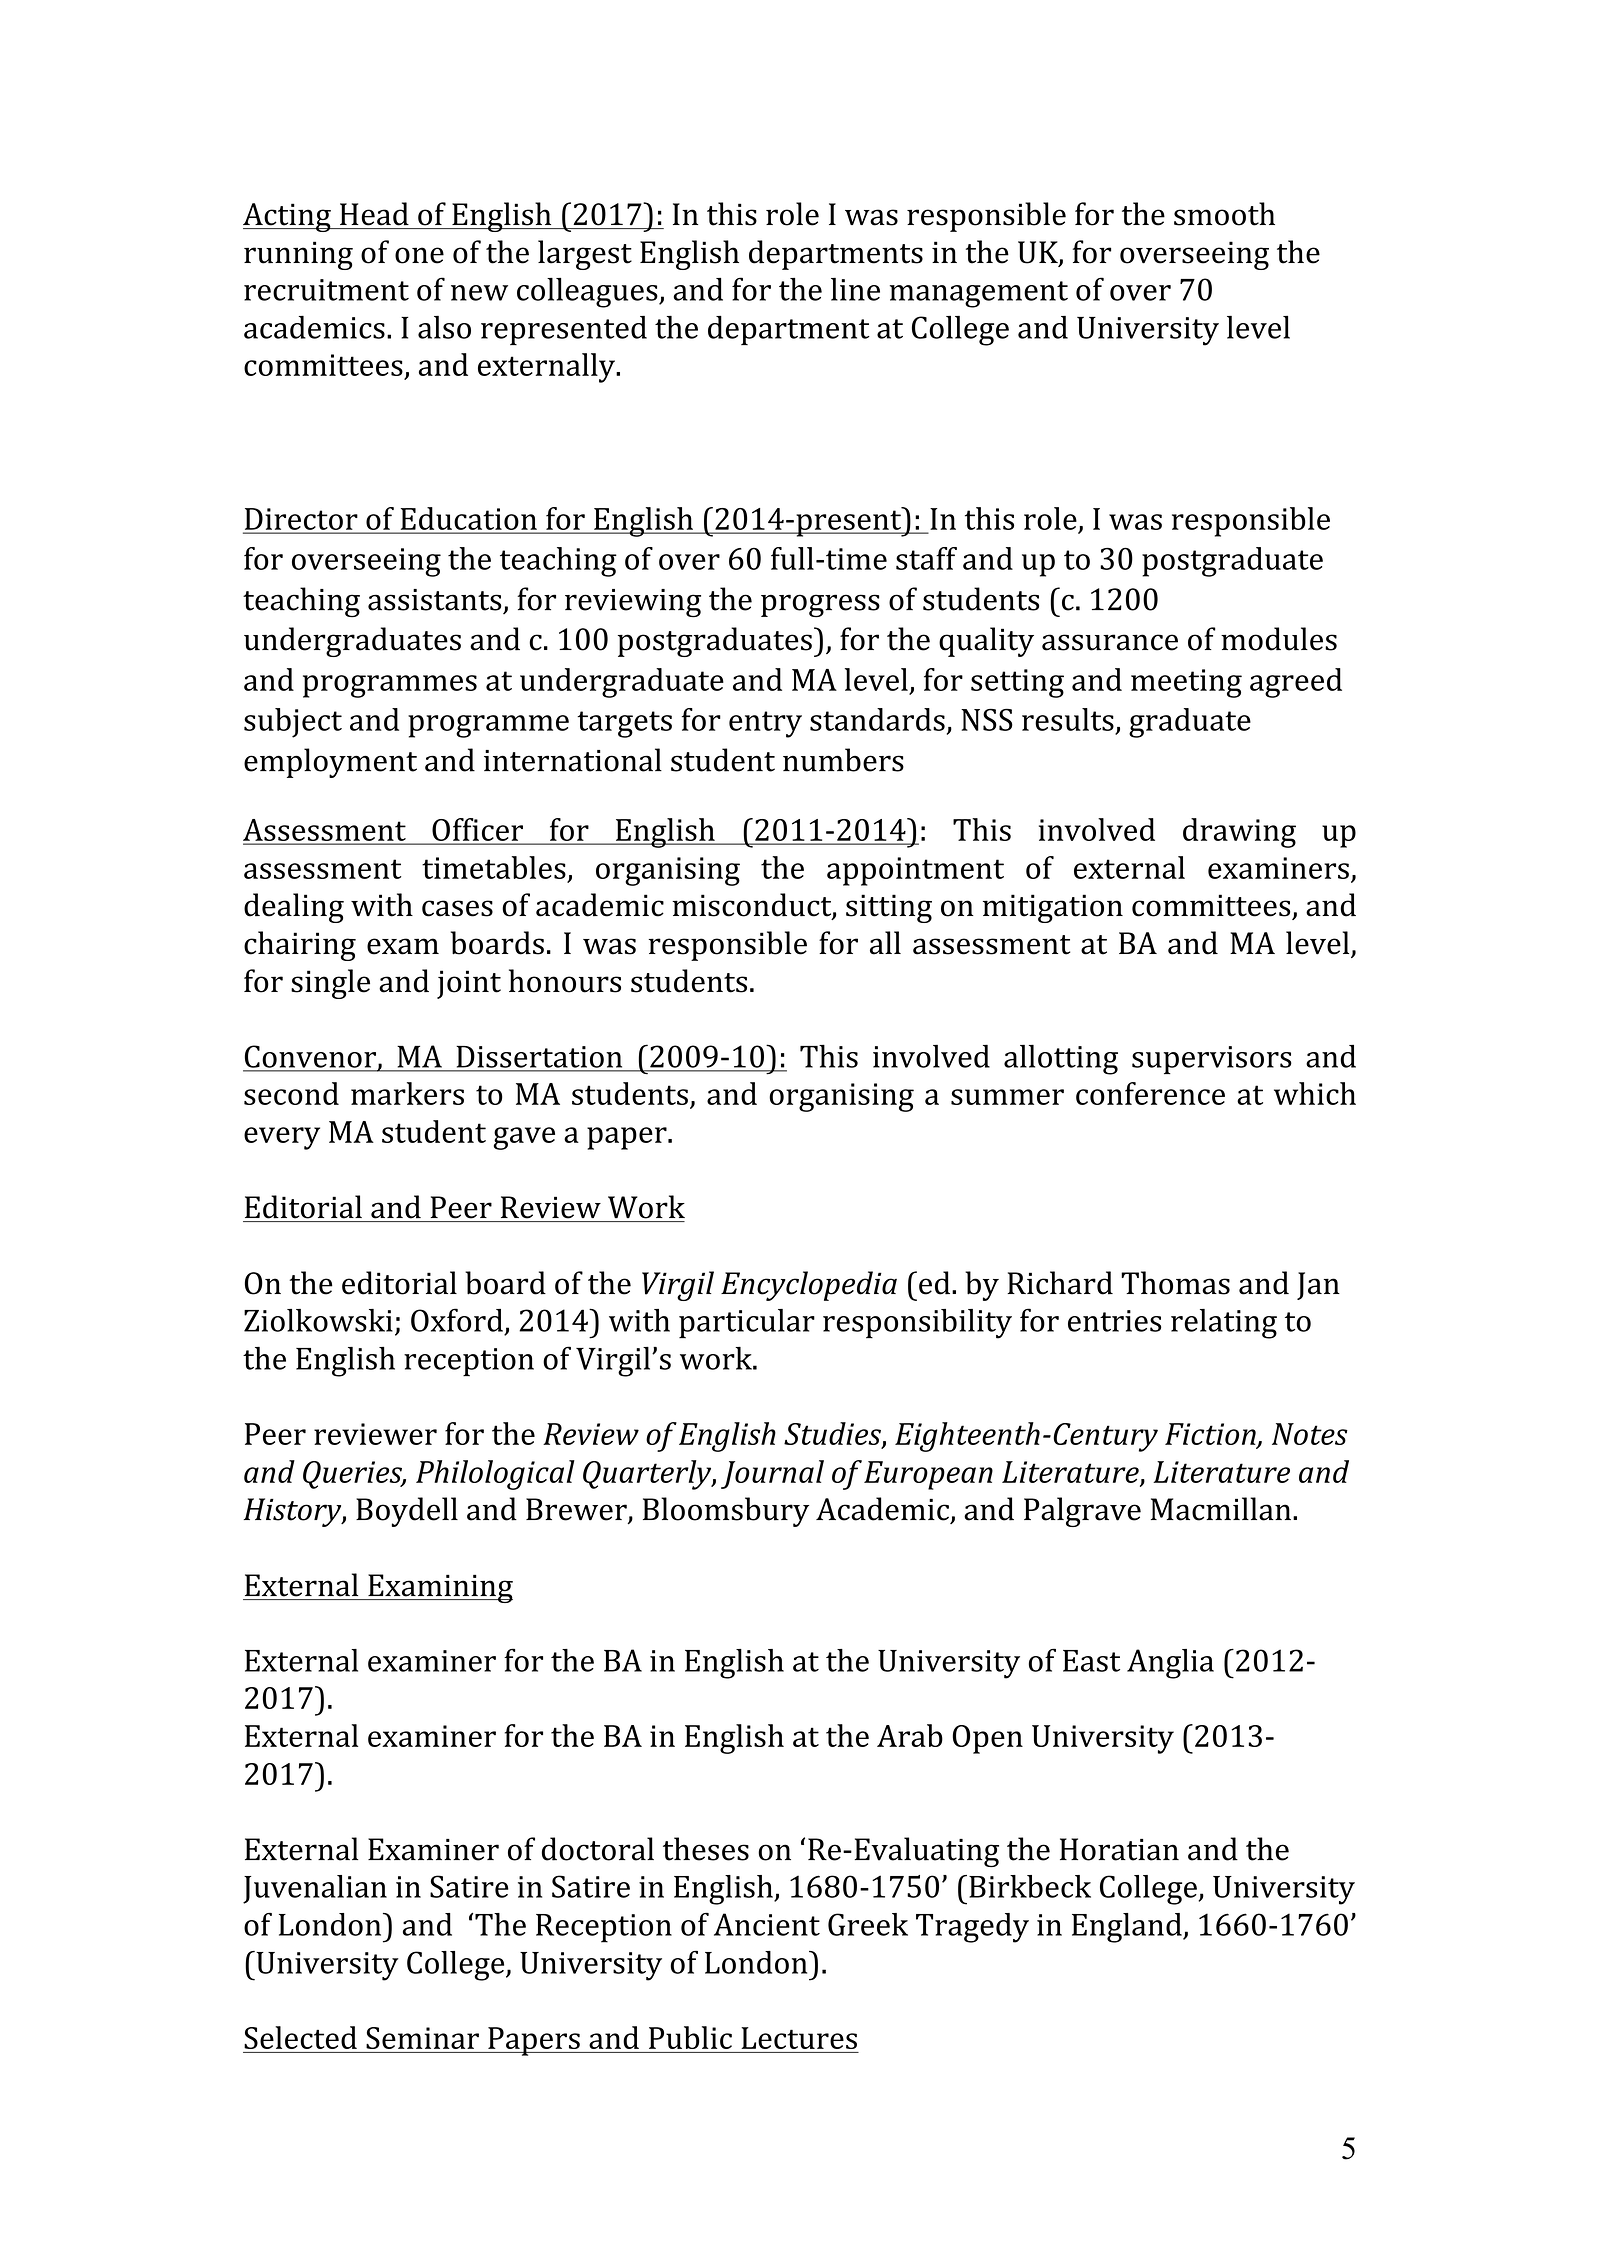 This screenshot has width=1598, height=2259. Describe the element at coordinates (407, 1093) in the screenshot. I see `markers` at that location.
